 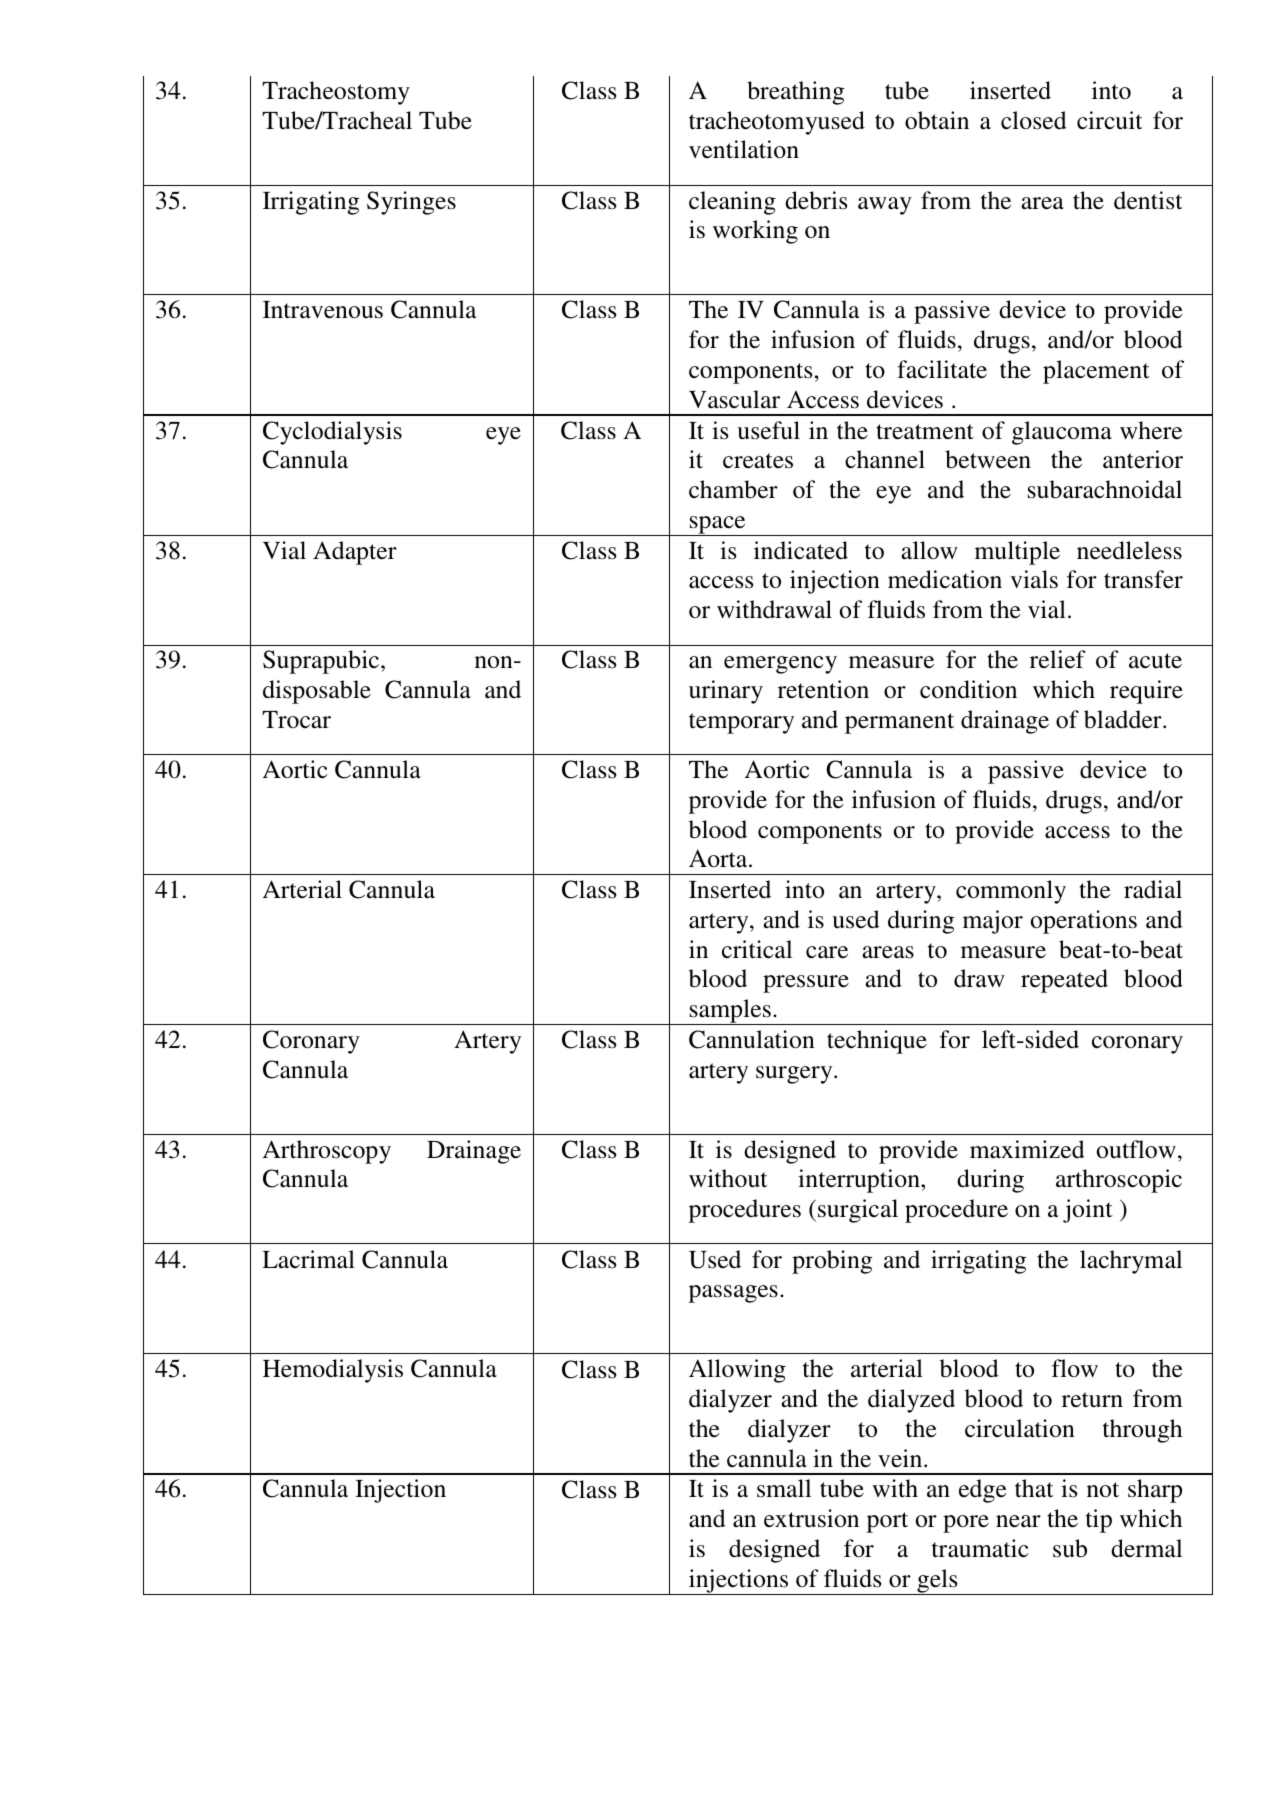 What do you see at coordinates (411, 203) in the page?
I see `Syringes` at bounding box center [411, 203].
